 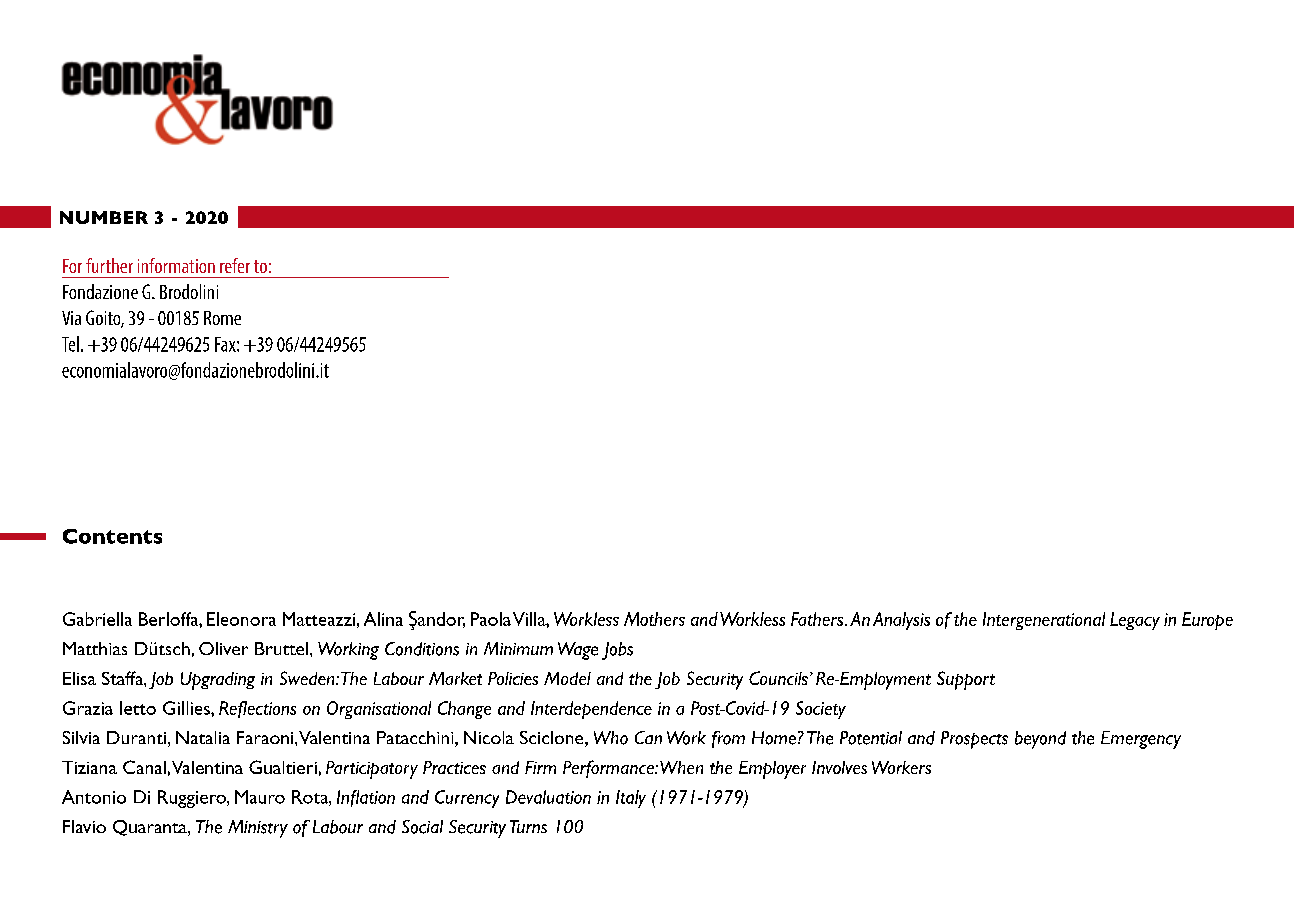 I want to click on Intergenerational, so click(x=1044, y=621).
